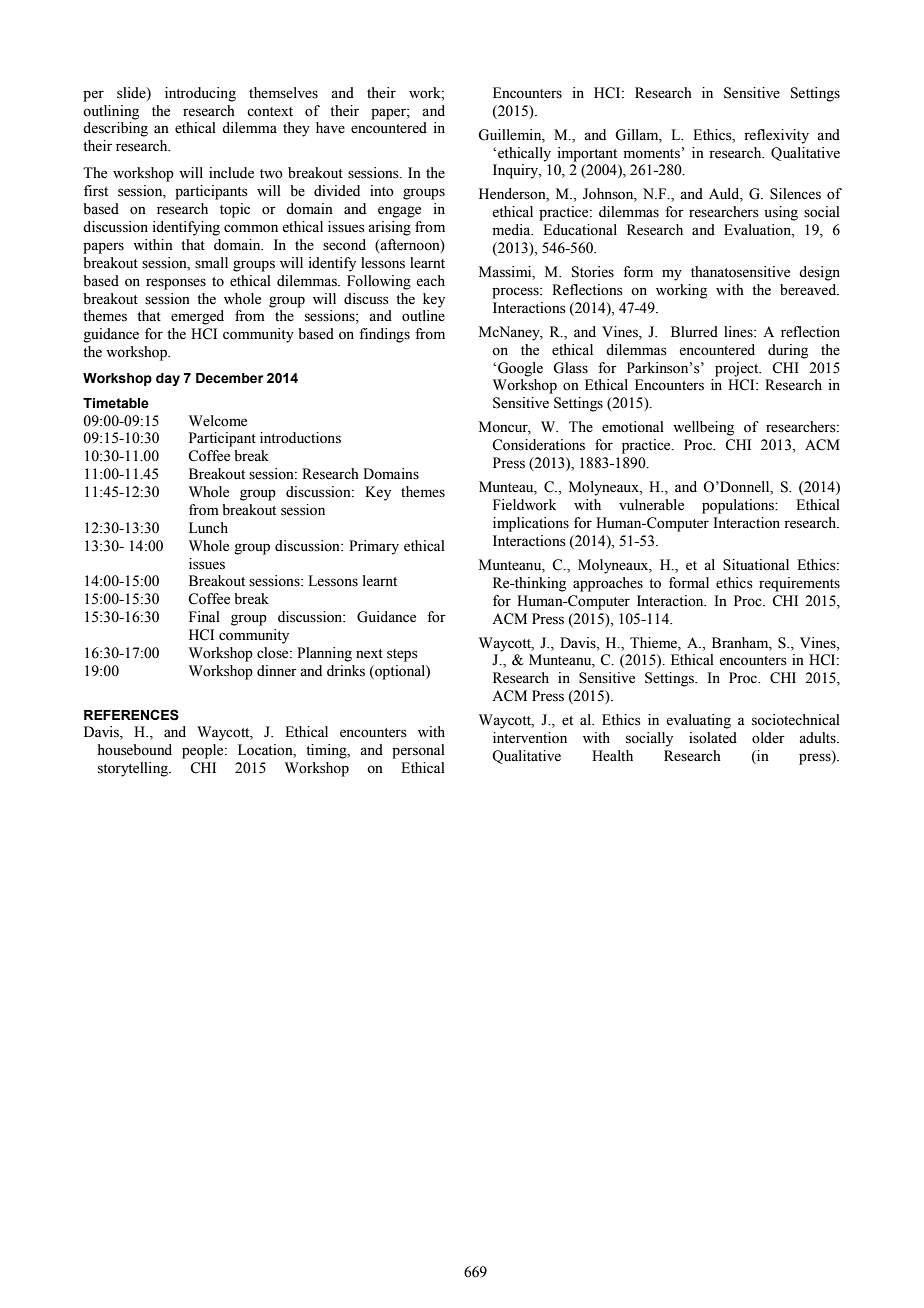  What do you see at coordinates (208, 527) in the screenshot?
I see `Lunch` at bounding box center [208, 527].
